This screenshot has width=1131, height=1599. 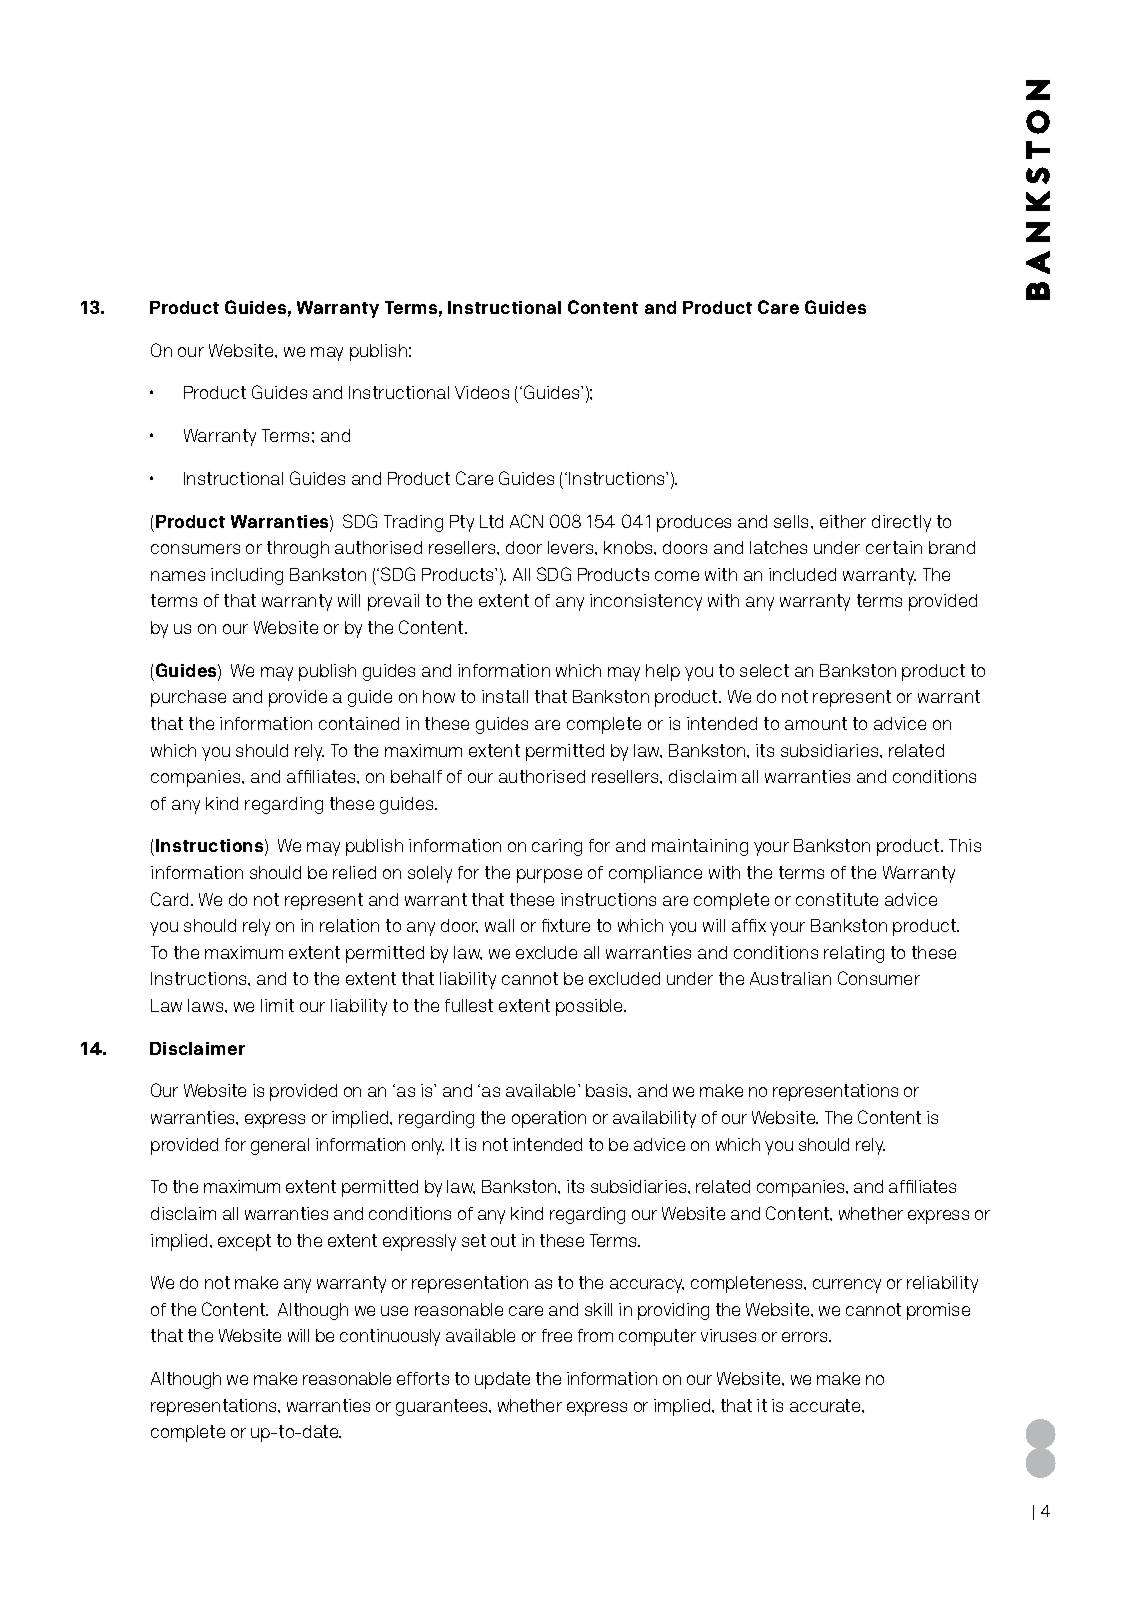 What do you see at coordinates (298, 549) in the screenshot?
I see `through` at bounding box center [298, 549].
